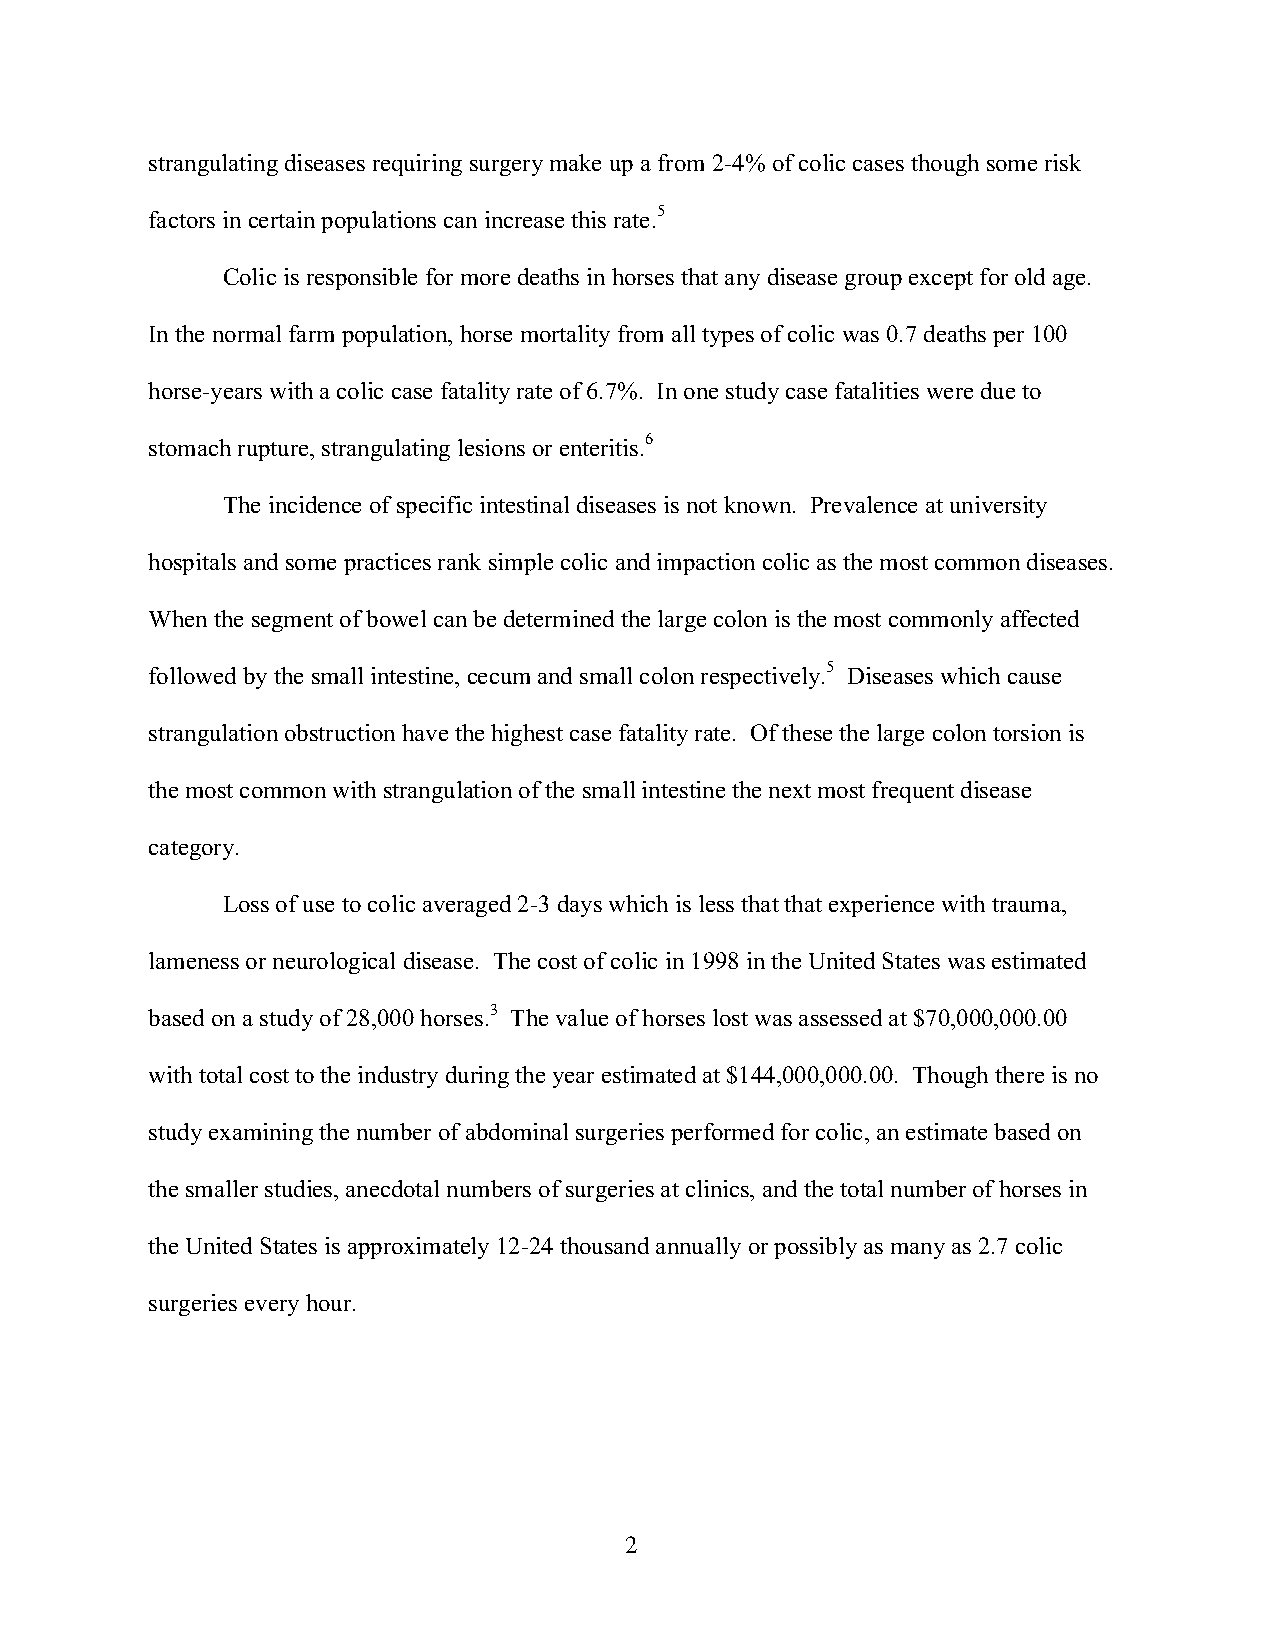 This image has width=1264, height=1636. What do you see at coordinates (588, 219) in the image?
I see `this` at bounding box center [588, 219].
